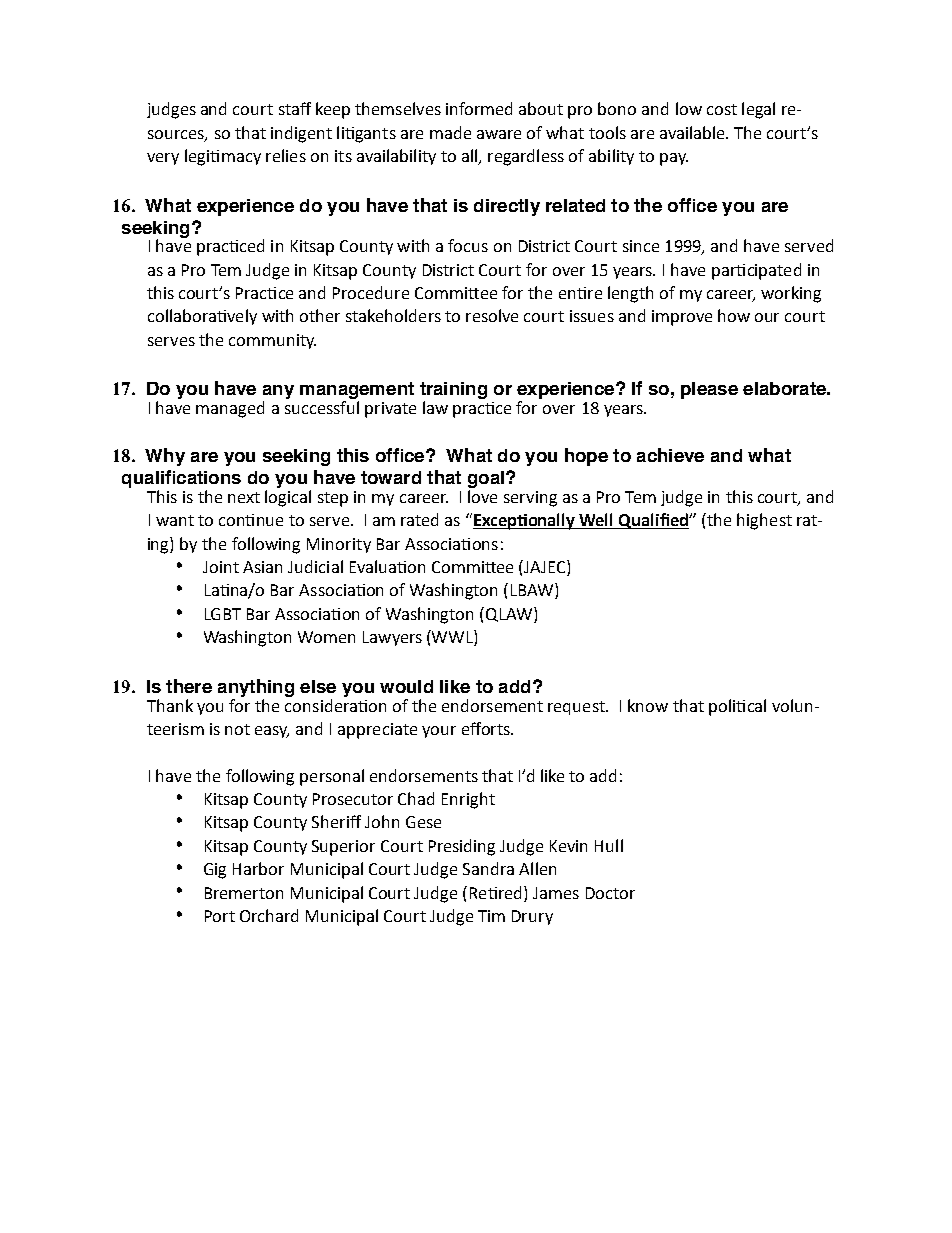 This document has width=952, height=1233. What do you see at coordinates (734, 315) in the document?
I see `how` at bounding box center [734, 315].
